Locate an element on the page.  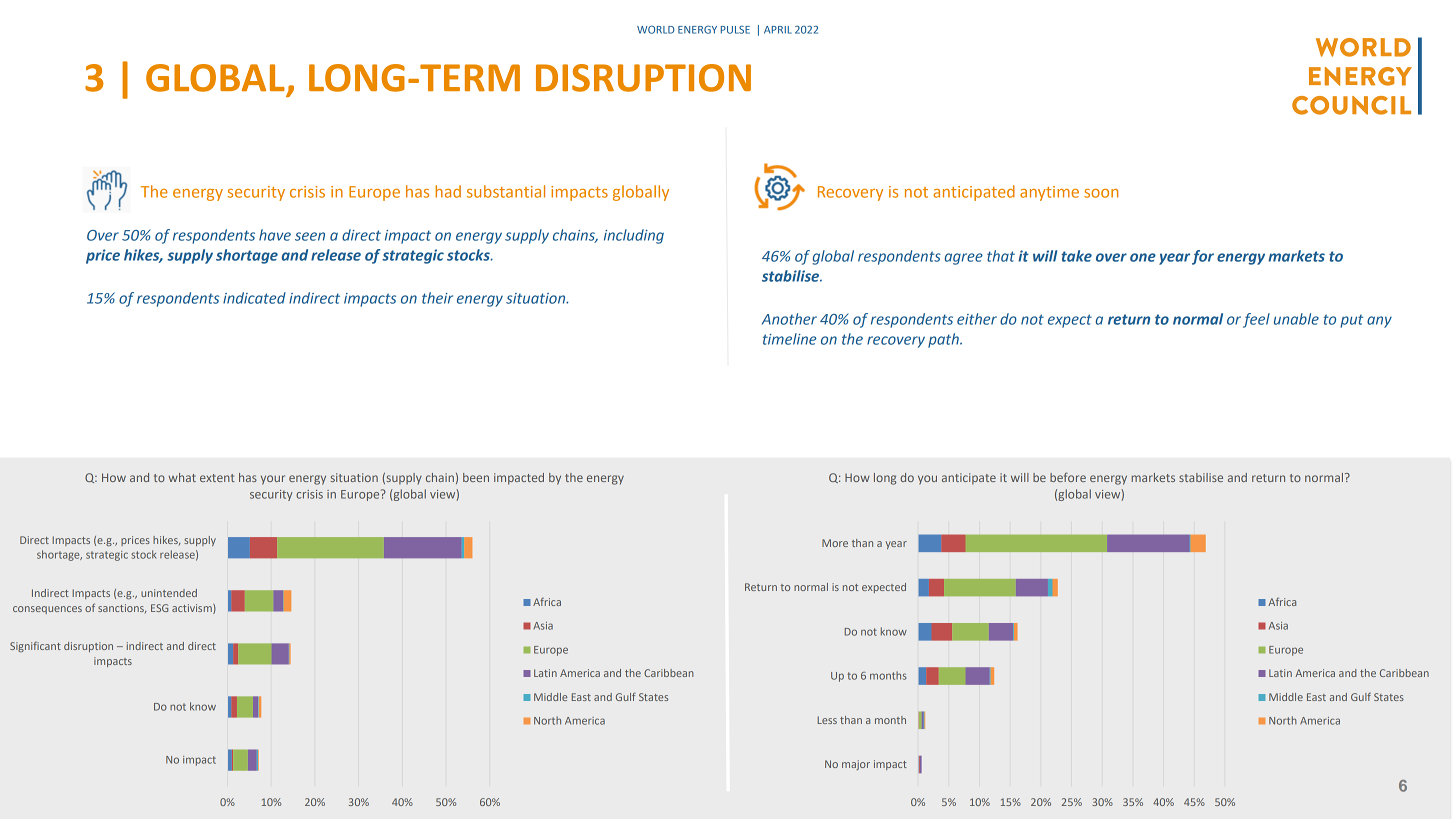
before is located at coordinates (1068, 477).
